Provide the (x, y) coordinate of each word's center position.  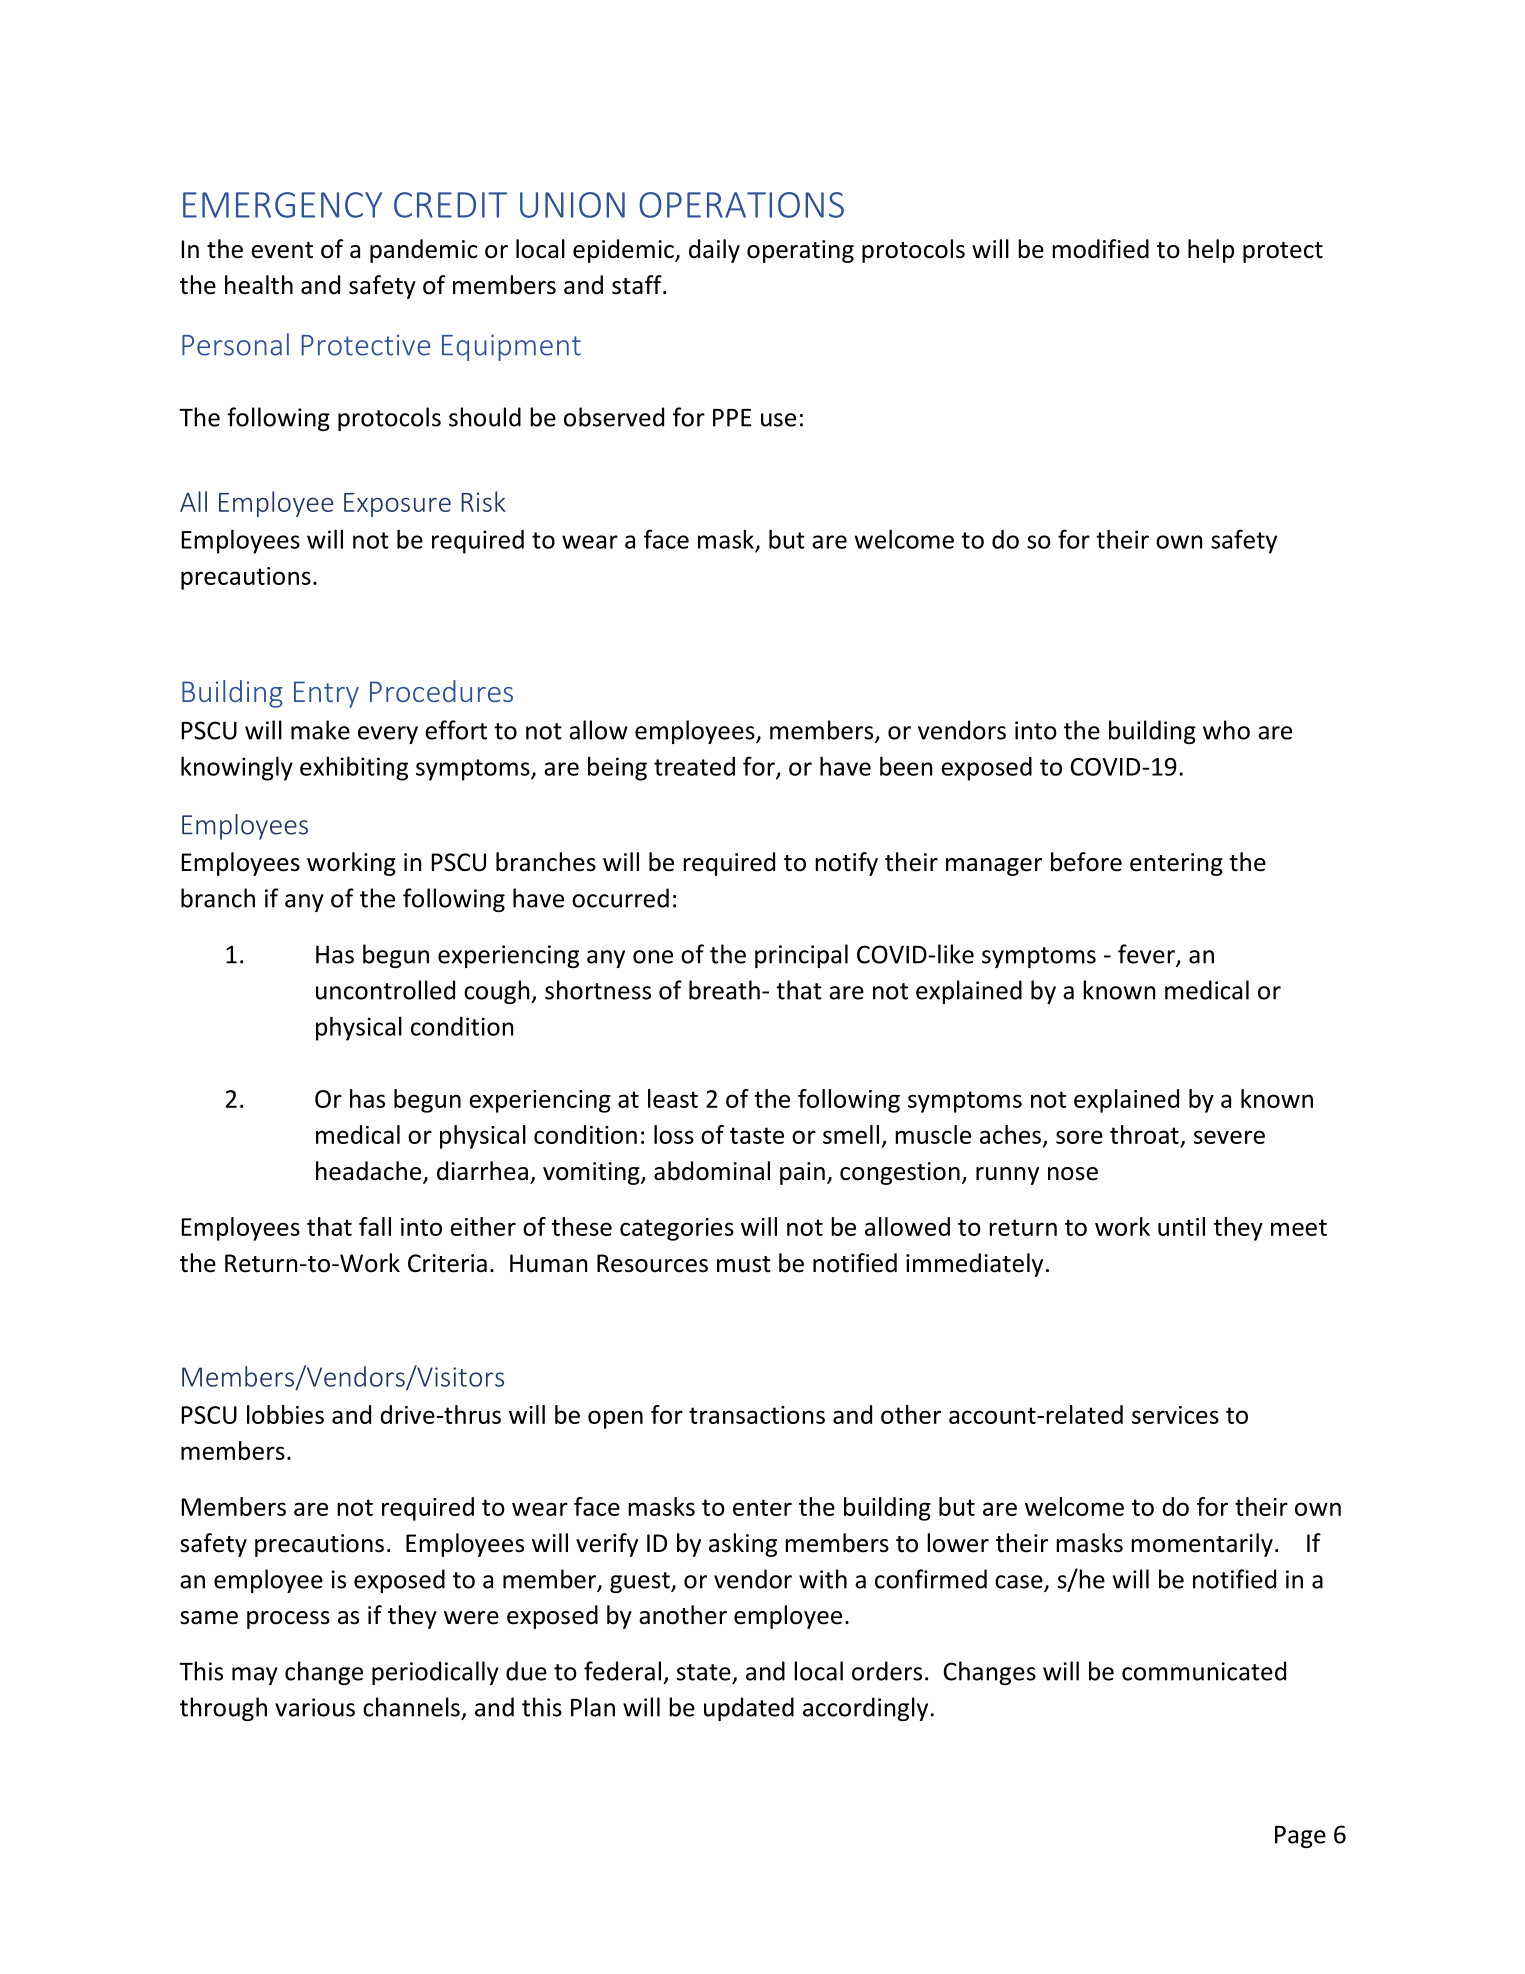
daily (714, 251)
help (1211, 251)
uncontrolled (385, 990)
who (1226, 730)
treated (694, 766)
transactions (757, 1415)
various (315, 1707)
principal (801, 956)
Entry (326, 694)
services (1175, 1415)
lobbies (285, 1414)
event (282, 250)
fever (1147, 955)
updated (749, 1709)
